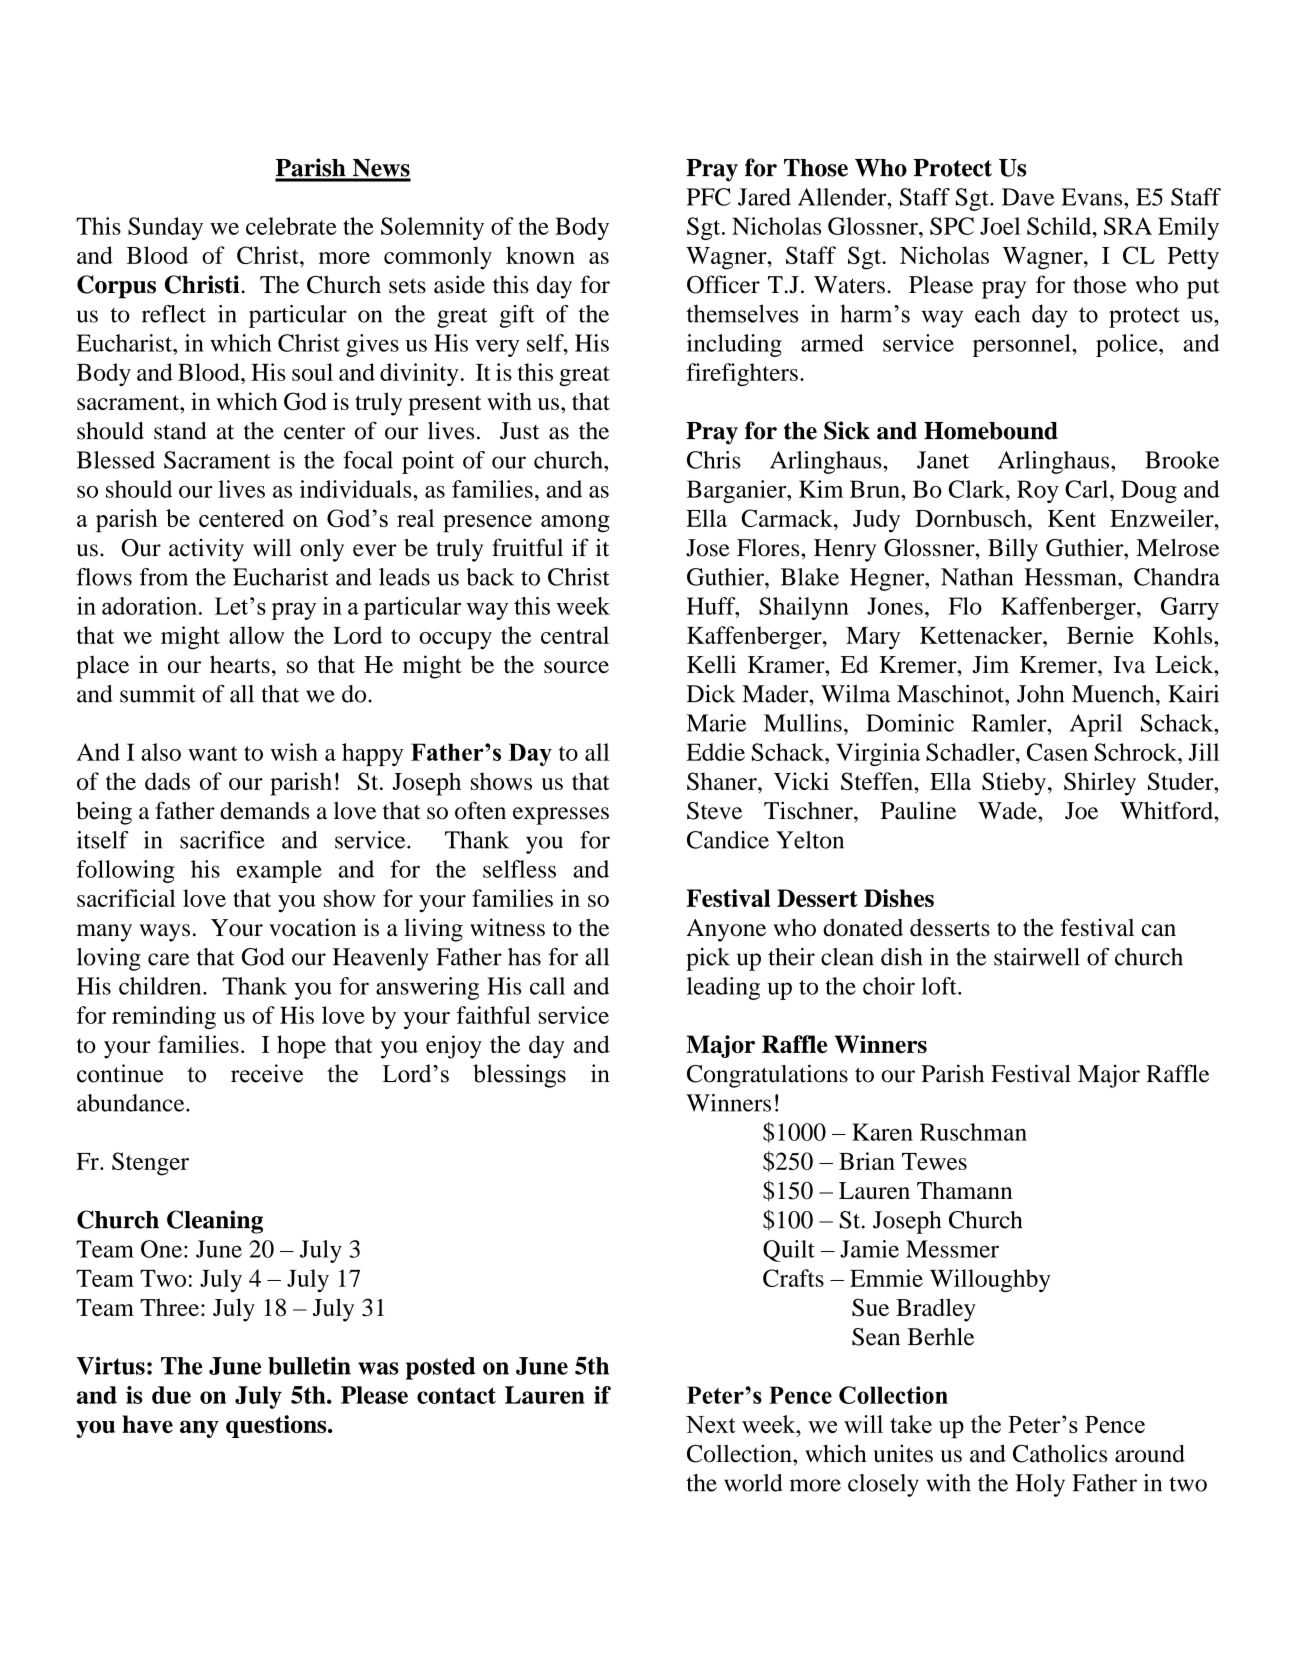 This screenshot has width=1296, height=1677. What do you see at coordinates (709, 197) in the screenshot?
I see `PFC` at bounding box center [709, 197].
